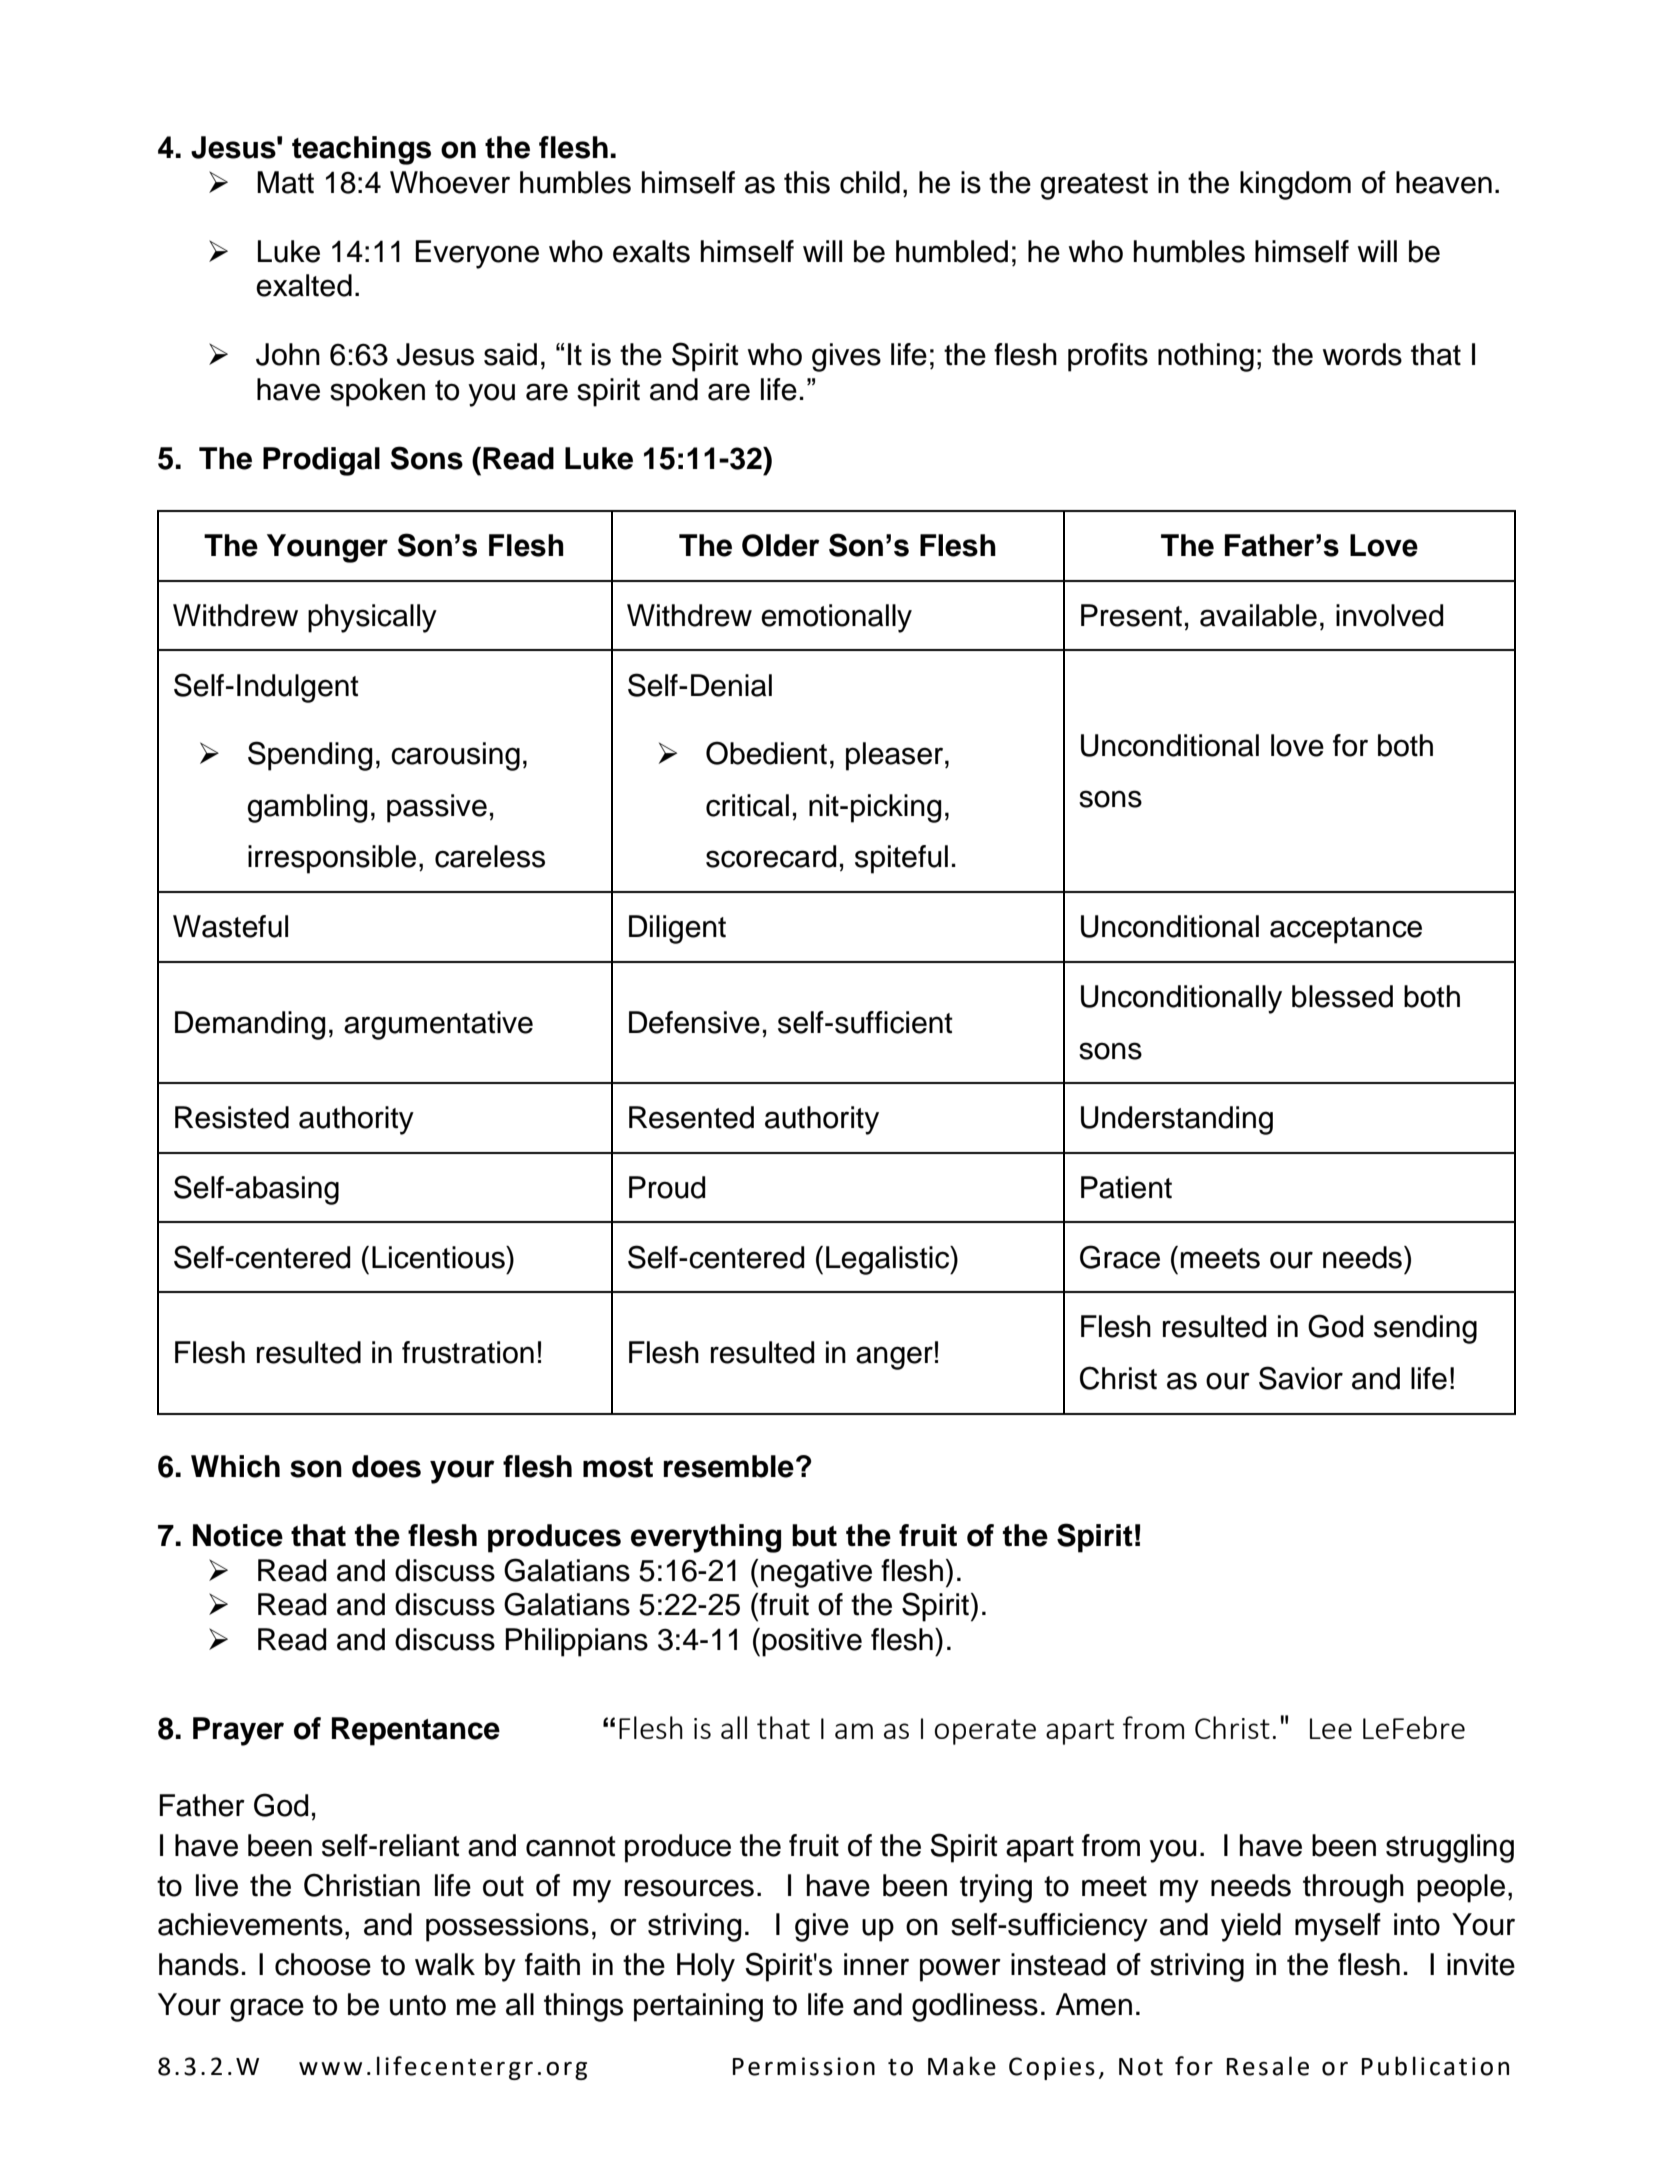 This screenshot has width=1673, height=2165. What do you see at coordinates (1301, 1378) in the screenshot?
I see `Savior` at bounding box center [1301, 1378].
